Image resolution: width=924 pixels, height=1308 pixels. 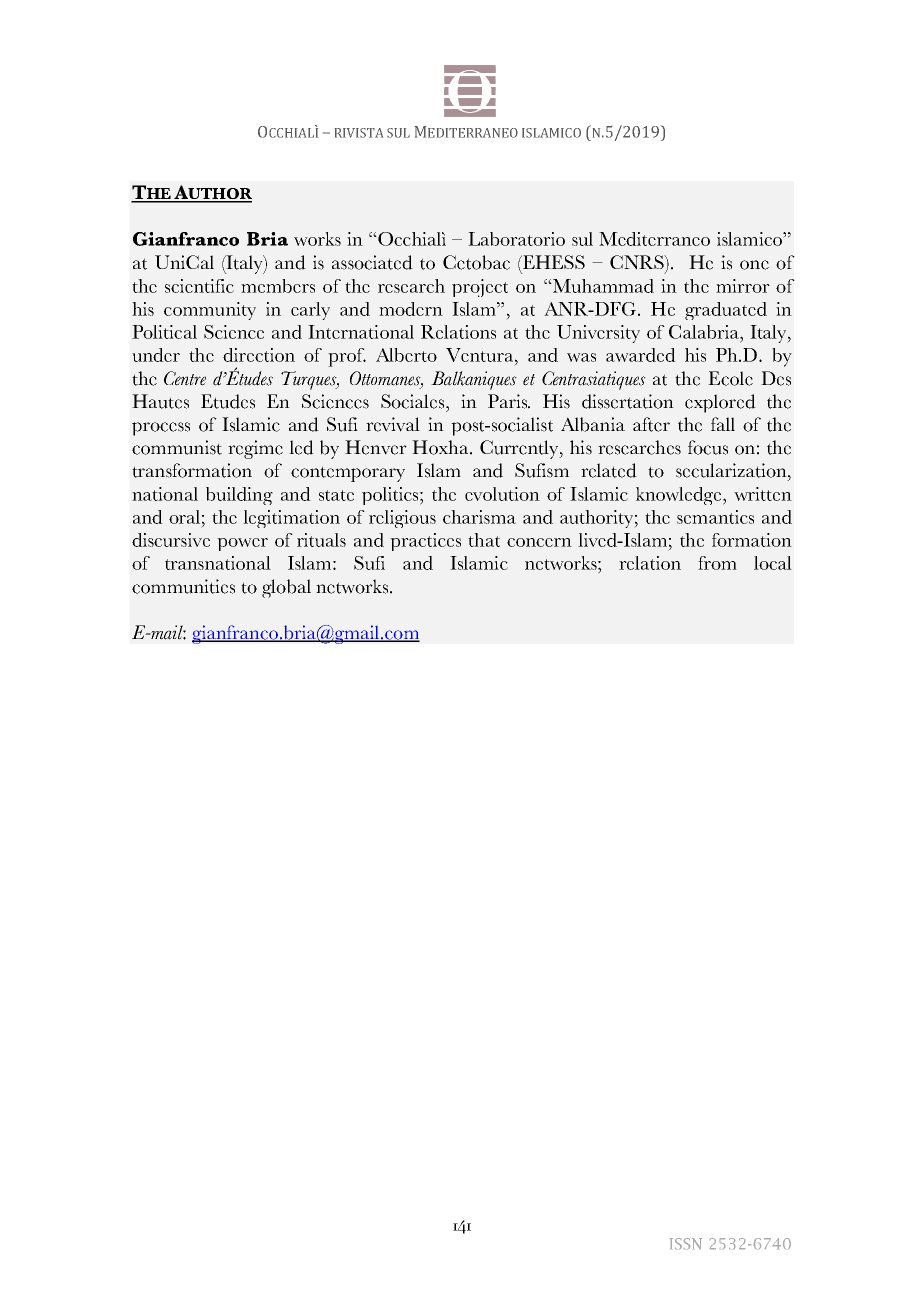 I want to click on communities, so click(x=183, y=586).
